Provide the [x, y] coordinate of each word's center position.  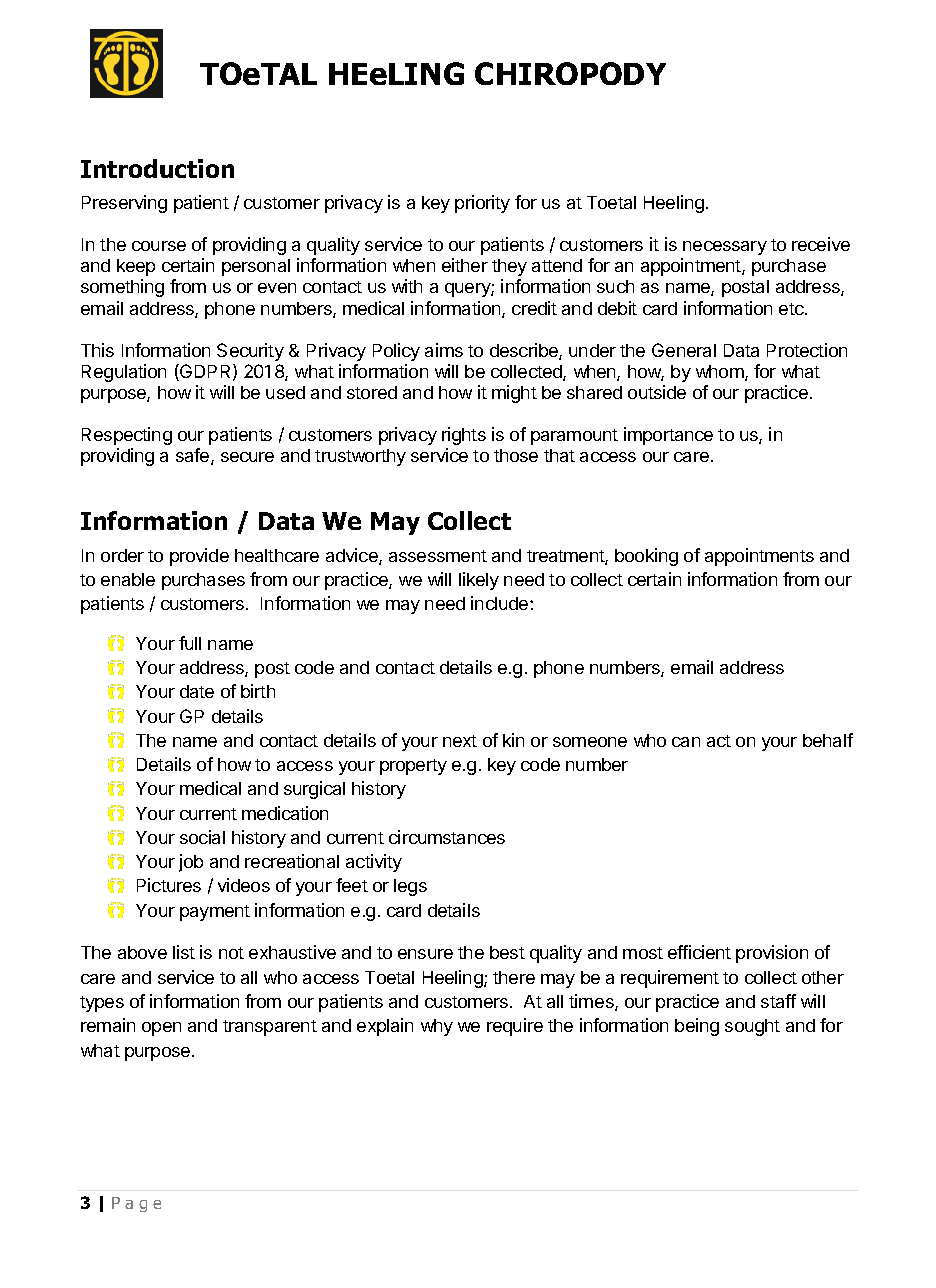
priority [482, 204]
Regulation [124, 373]
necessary [725, 248]
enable [128, 579]
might [514, 394]
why [437, 1027]
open [161, 1029]
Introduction [157, 168]
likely [479, 581]
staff [778, 1001]
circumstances [447, 837]
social [202, 837]
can [686, 742]
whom [721, 373]
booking [646, 557]
